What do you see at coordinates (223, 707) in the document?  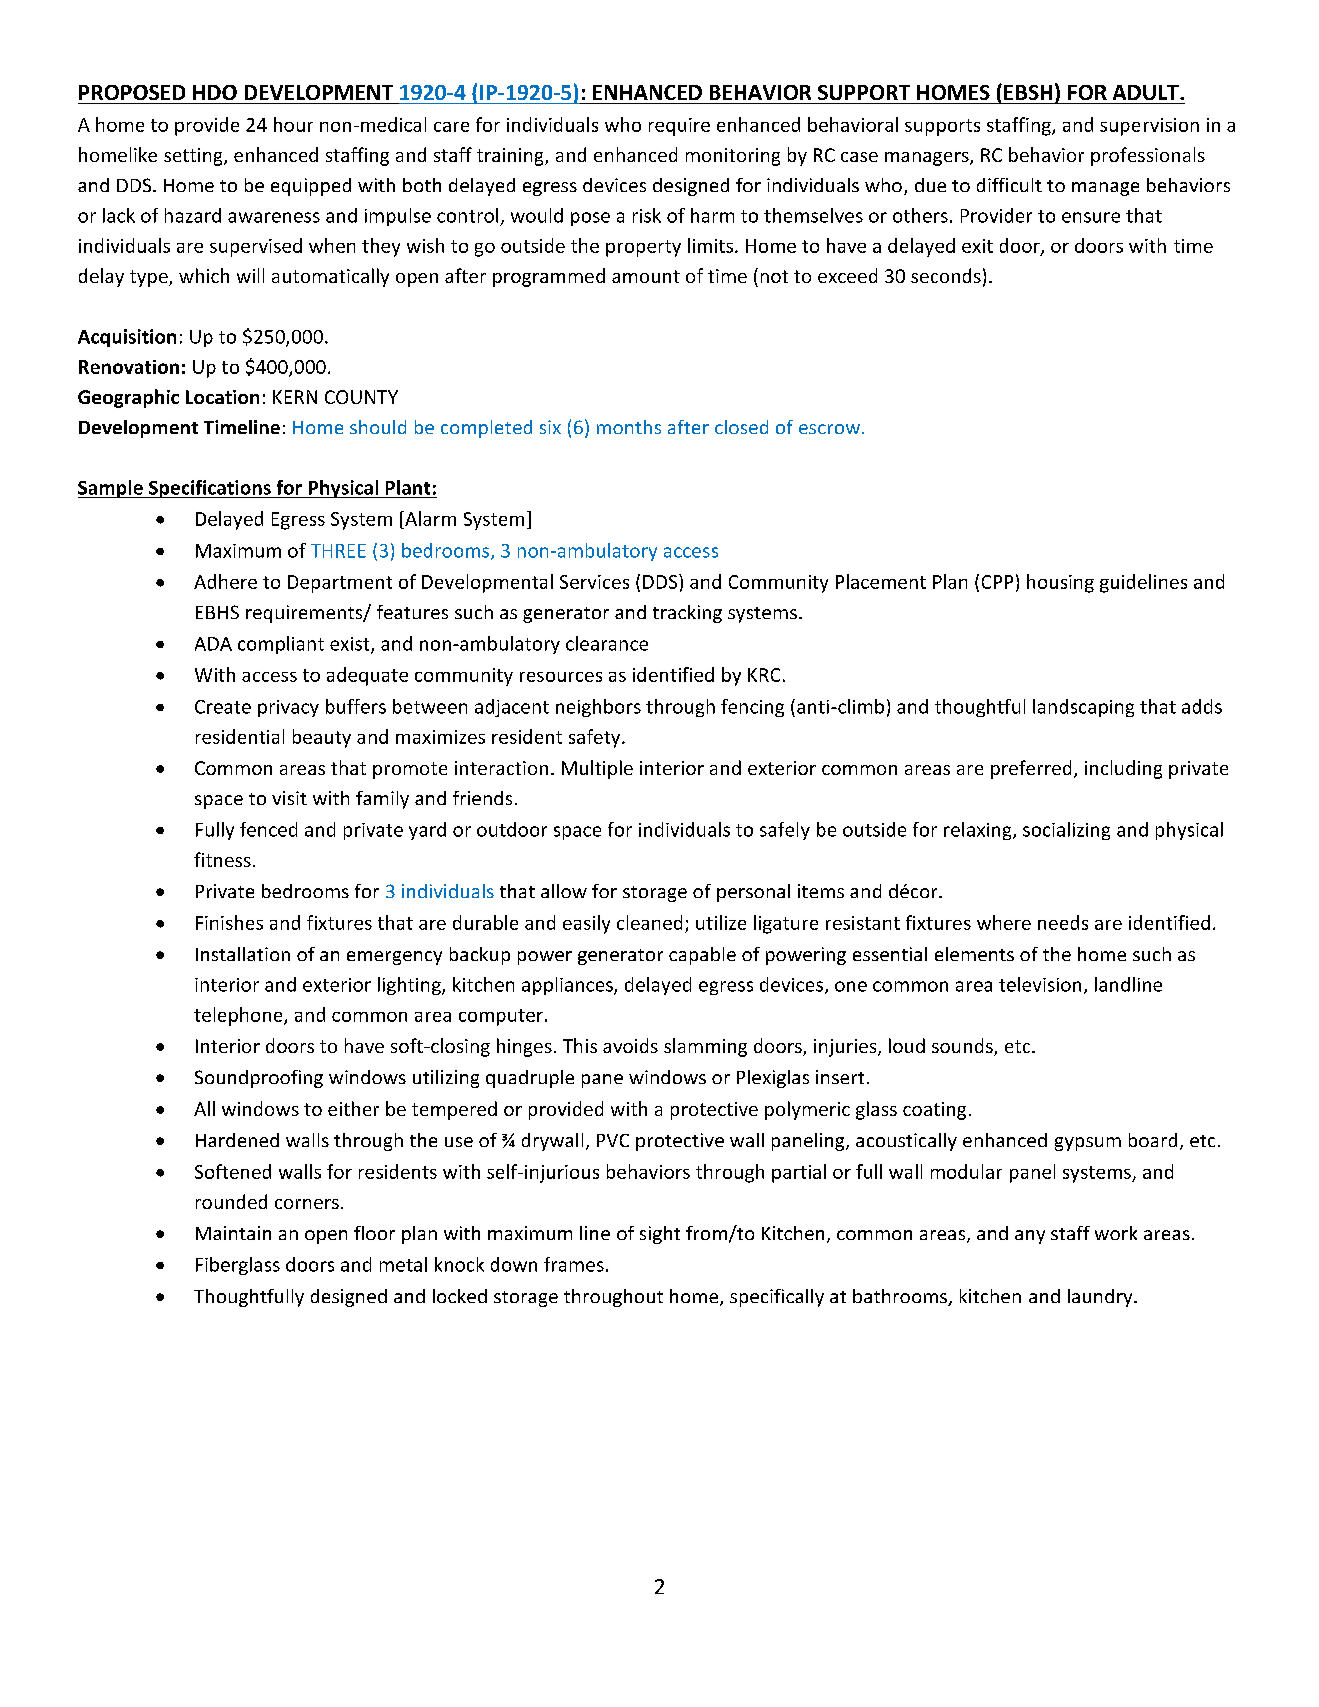 I see `Create` at bounding box center [223, 707].
